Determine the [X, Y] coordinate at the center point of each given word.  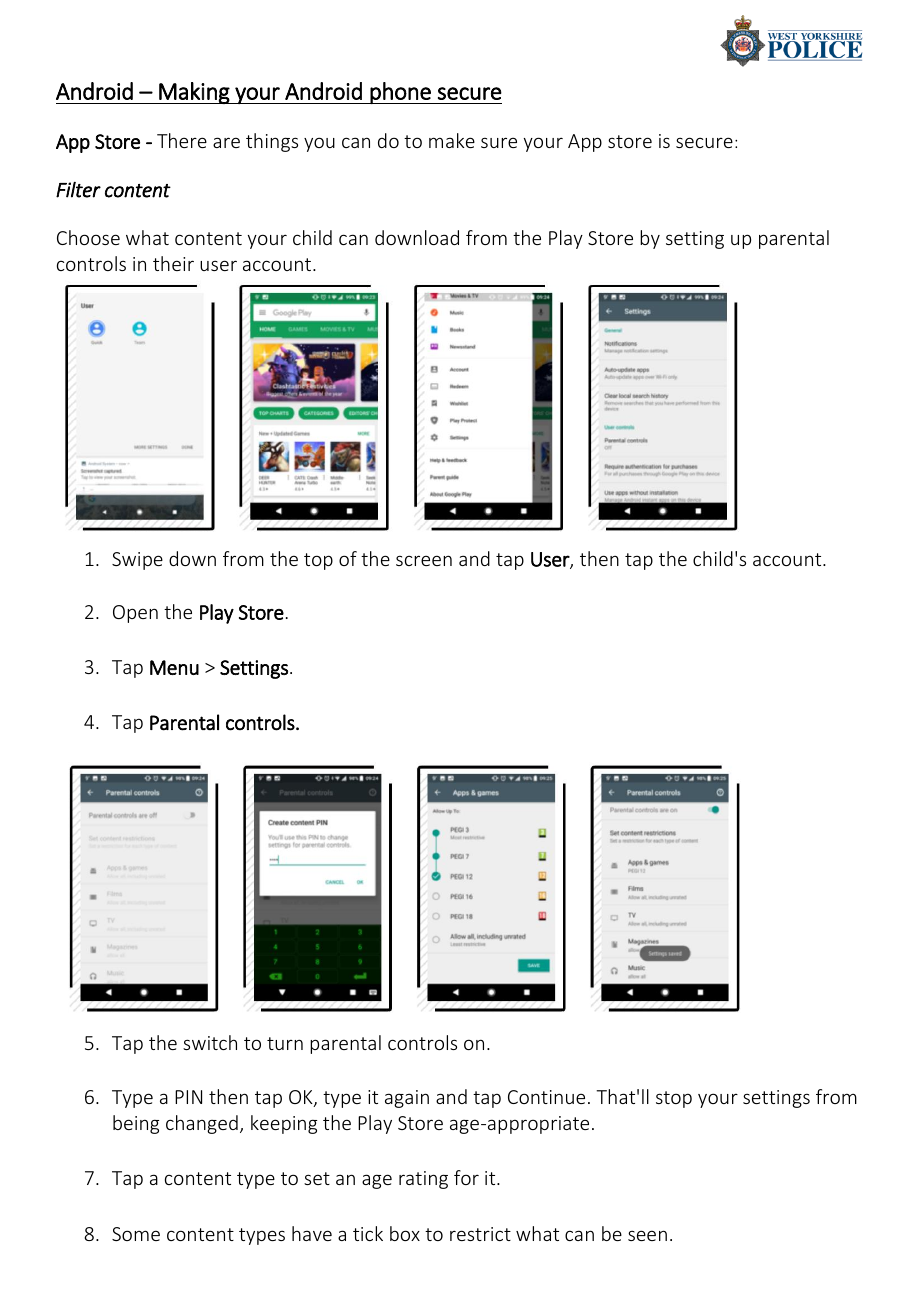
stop [674, 1099]
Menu [174, 667]
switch [210, 1042]
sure [499, 142]
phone [401, 93]
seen [647, 1235]
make [452, 140]
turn [285, 1043]
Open [135, 614]
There [182, 140]
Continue [546, 1097]
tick [368, 1233]
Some [136, 1234]
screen [424, 560]
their [173, 263]
